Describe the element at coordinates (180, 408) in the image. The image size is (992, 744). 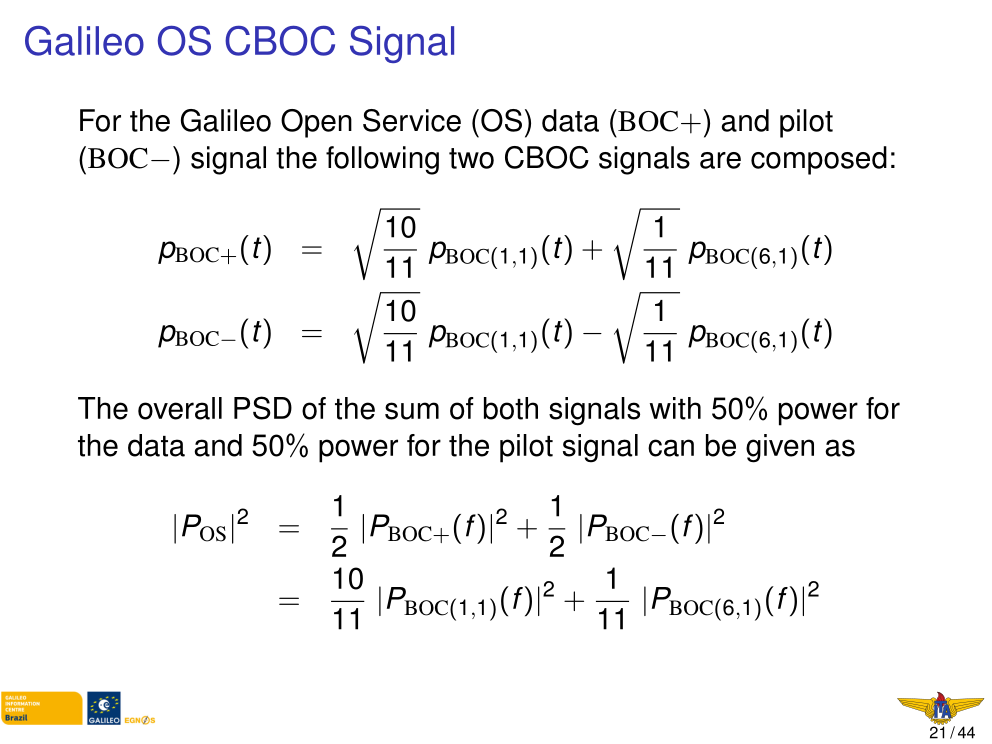
I see `overall` at that location.
